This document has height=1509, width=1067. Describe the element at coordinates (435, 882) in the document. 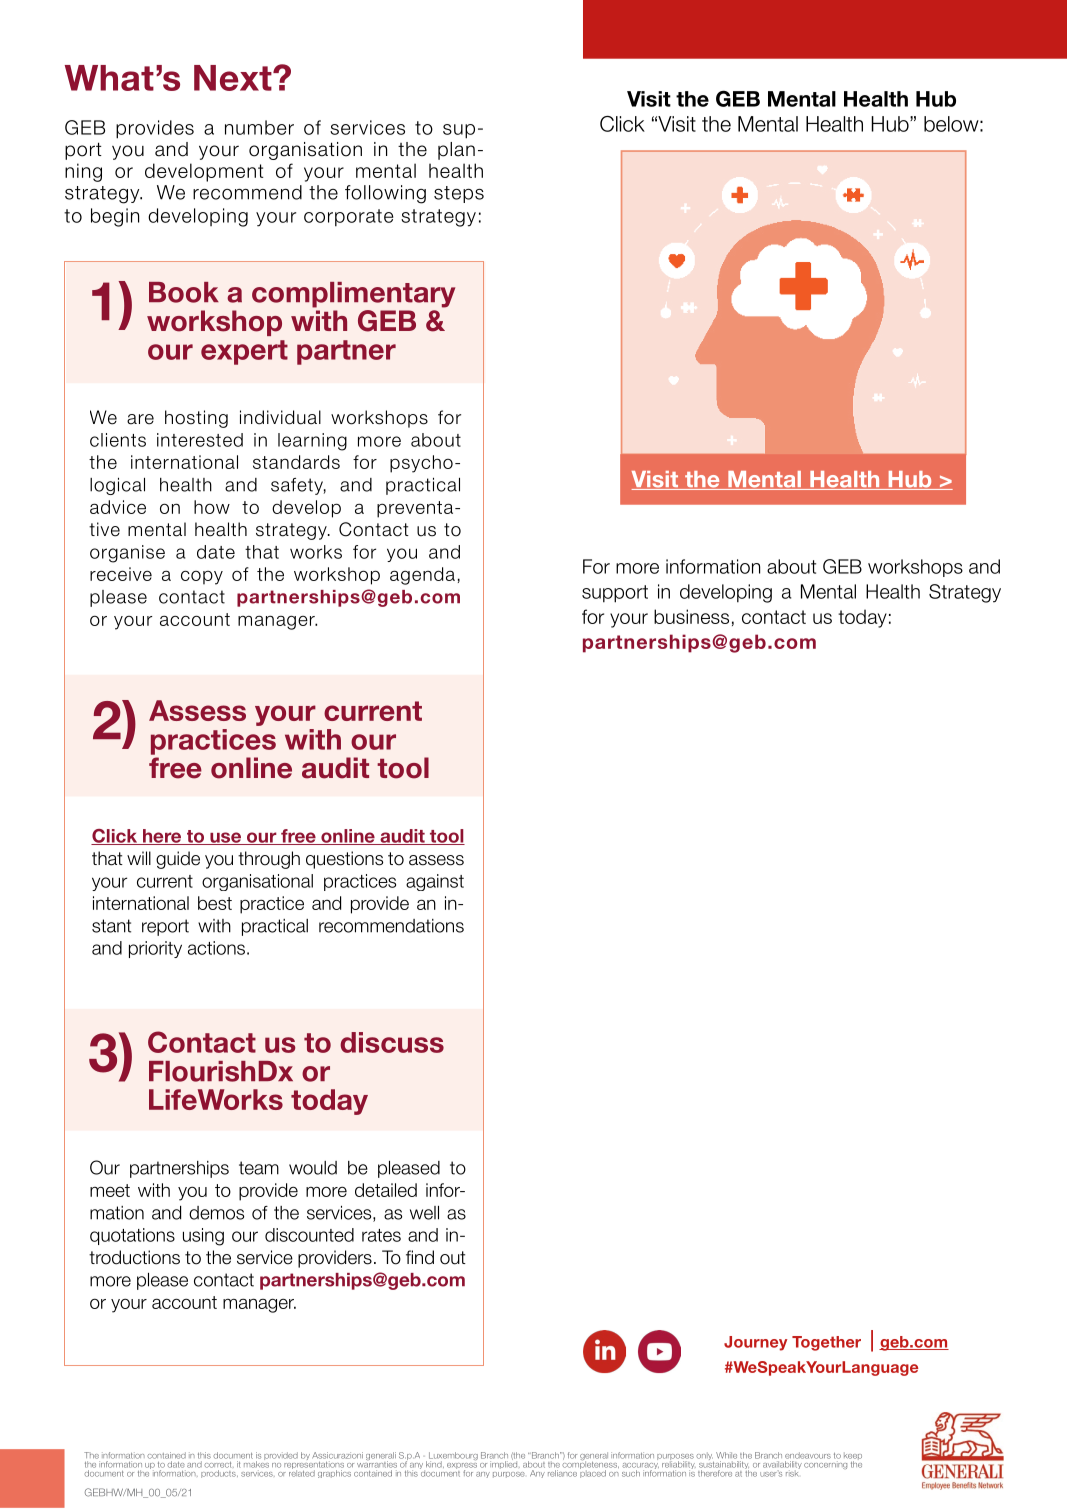

I see `against` at that location.
